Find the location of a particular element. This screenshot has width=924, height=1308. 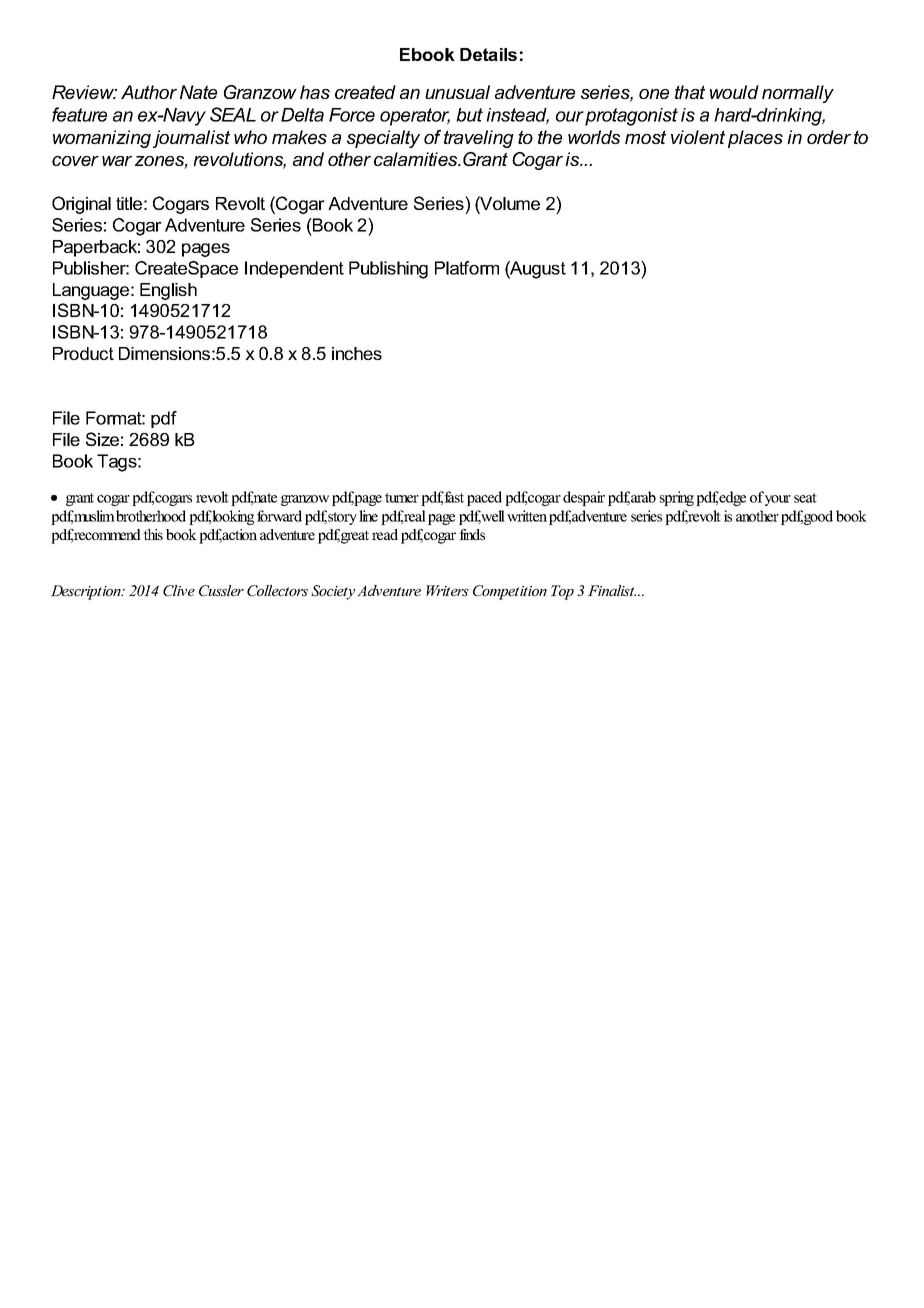

inches is located at coordinates (357, 353).
